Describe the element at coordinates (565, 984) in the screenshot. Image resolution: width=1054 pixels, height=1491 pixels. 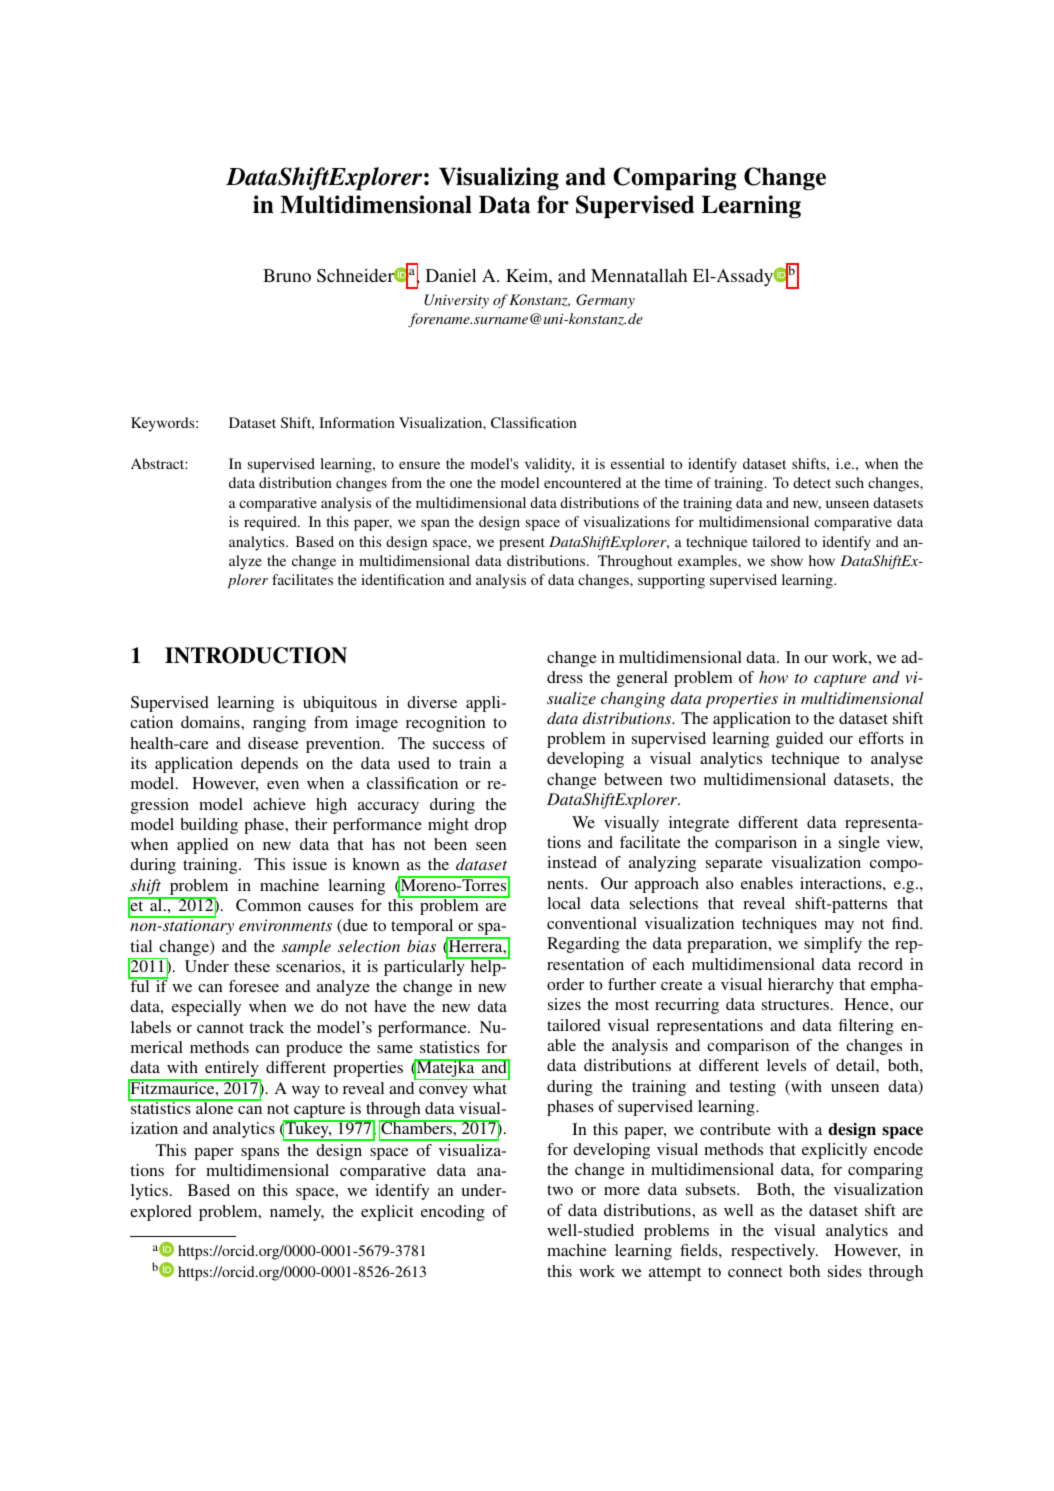
I see `order` at that location.
